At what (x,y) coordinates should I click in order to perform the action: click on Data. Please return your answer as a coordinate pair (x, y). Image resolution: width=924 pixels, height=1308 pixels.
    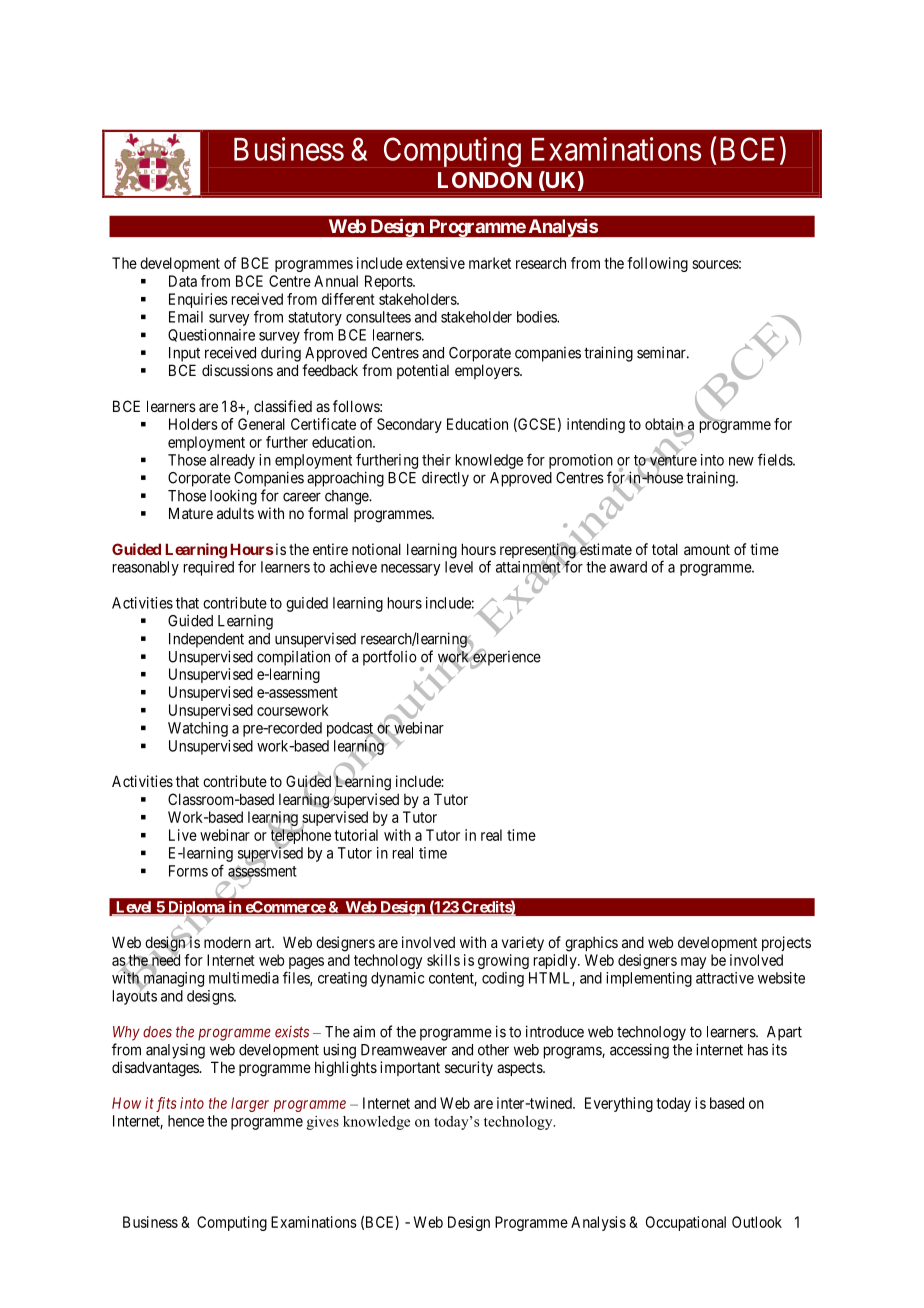
    Looking at the image, I should click on (183, 281).
